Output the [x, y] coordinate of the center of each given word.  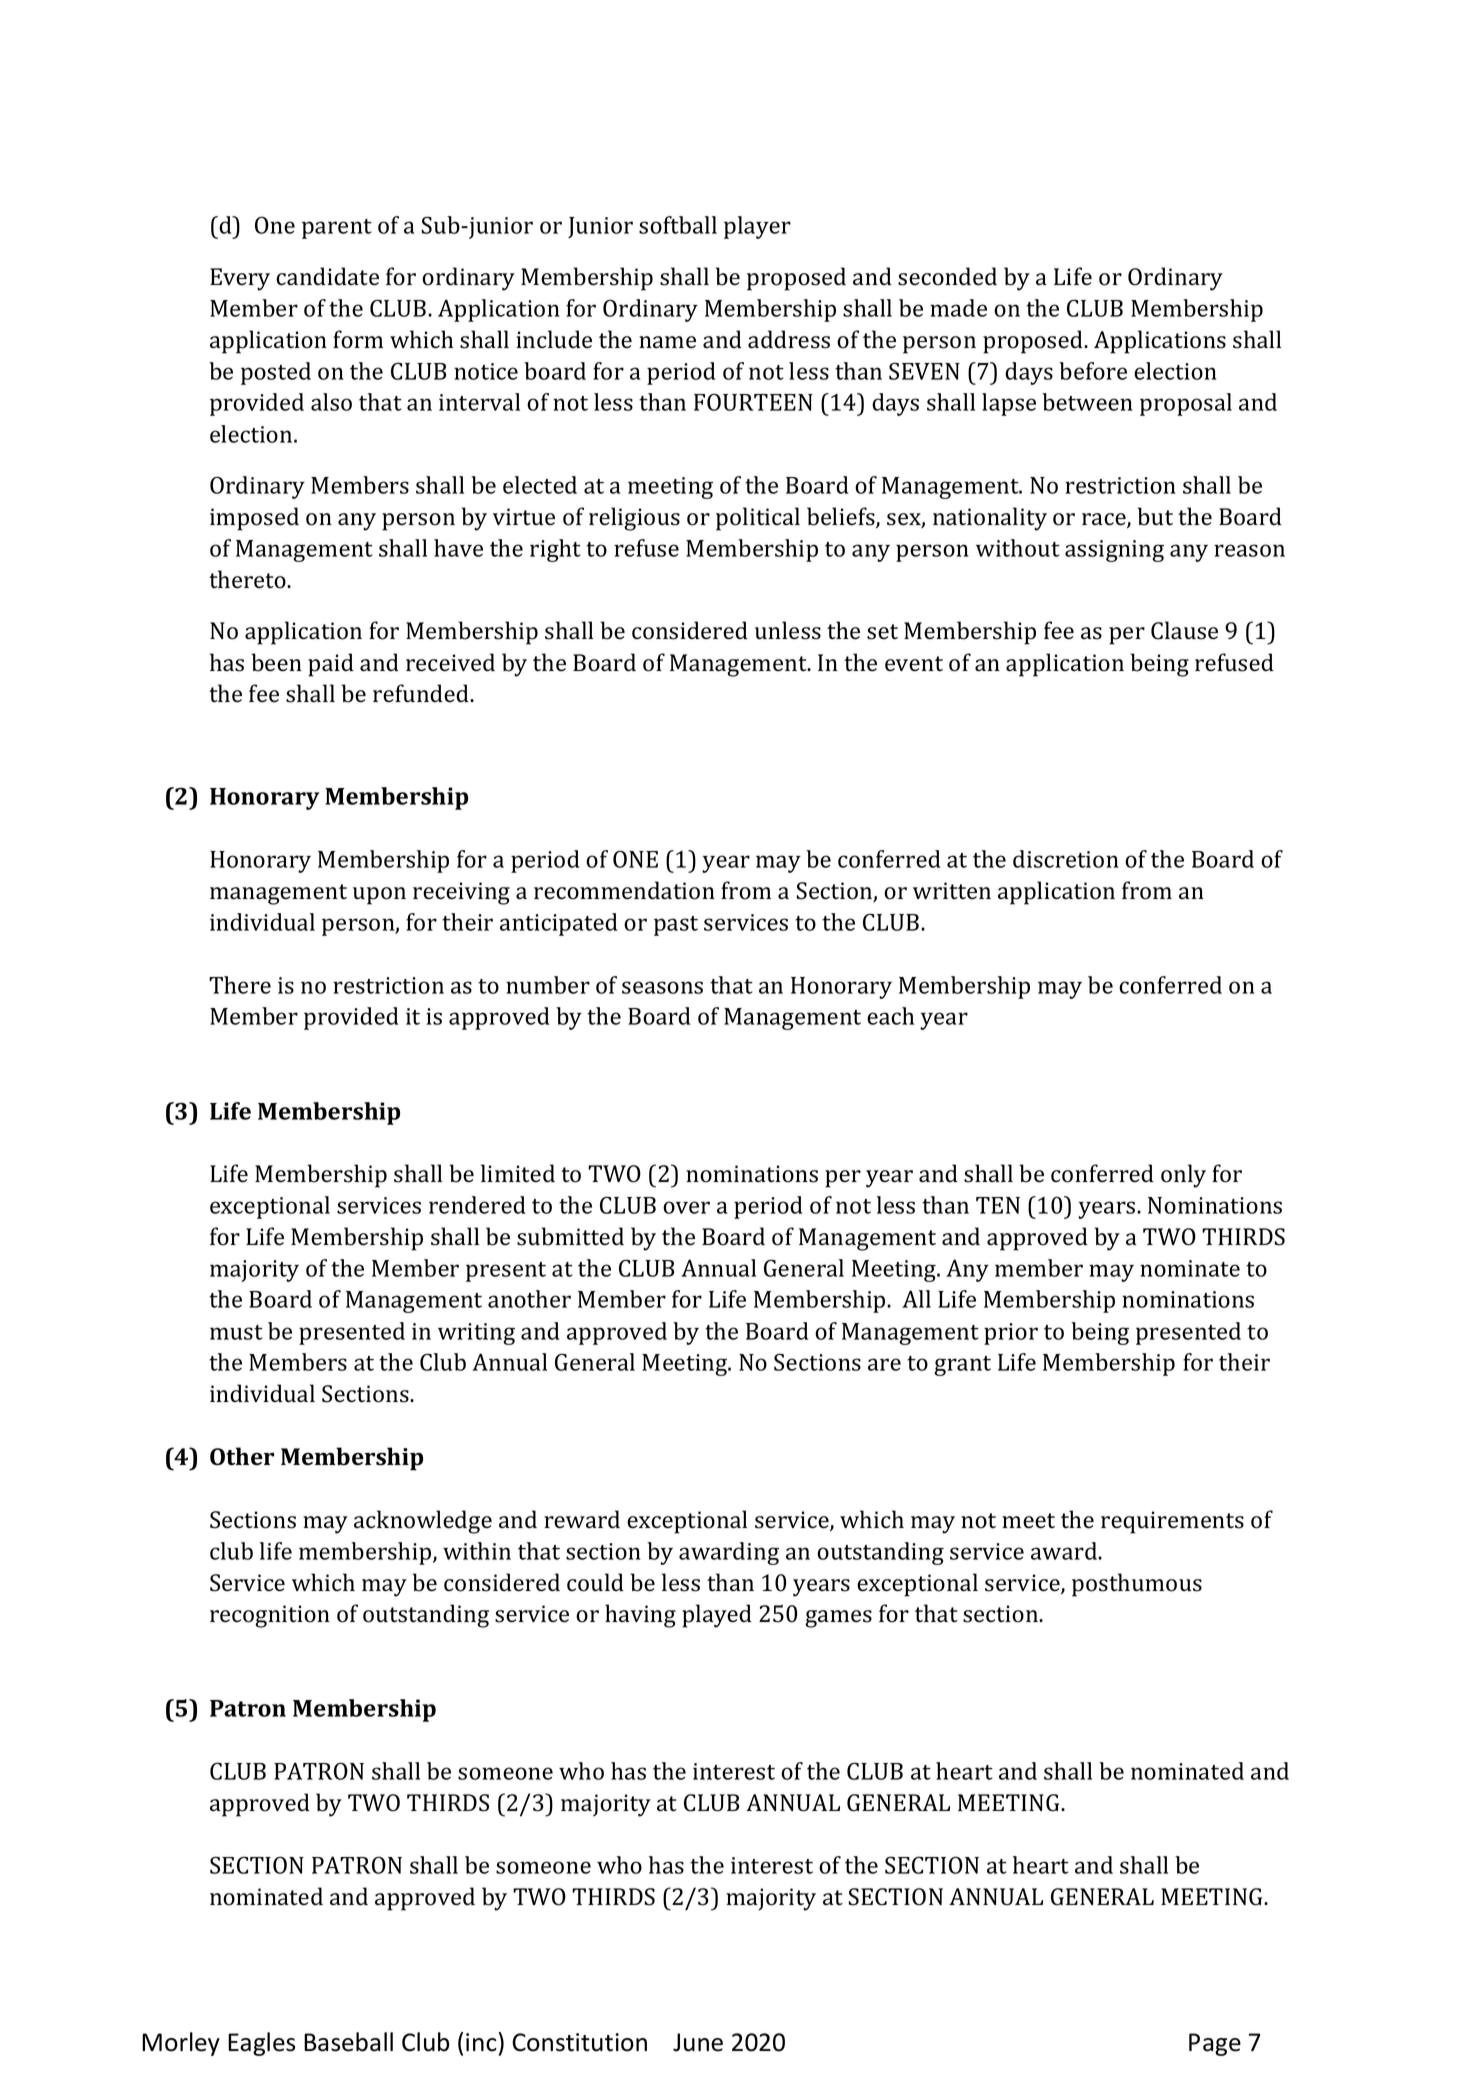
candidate [327, 276]
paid [331, 665]
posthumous [1137, 1585]
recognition [270, 1616]
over [686, 1207]
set [882, 632]
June [698, 2042]
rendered [477, 1205]
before [1093, 371]
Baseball [348, 2042]
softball [678, 225]
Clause [1184, 630]
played [717, 1616]
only [1183, 1176]
